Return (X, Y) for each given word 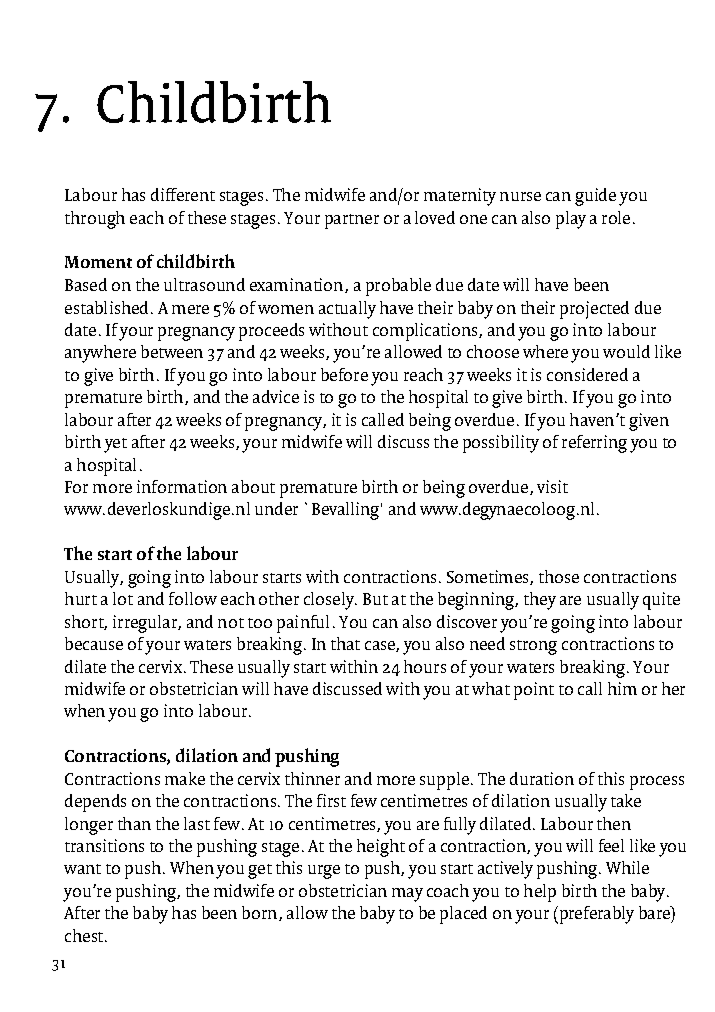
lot (123, 598)
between (172, 351)
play (571, 220)
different (183, 194)
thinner (312, 778)
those (559, 576)
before (344, 374)
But (375, 599)
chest (85, 935)
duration (542, 778)
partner (352, 221)
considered (587, 374)
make (185, 778)
